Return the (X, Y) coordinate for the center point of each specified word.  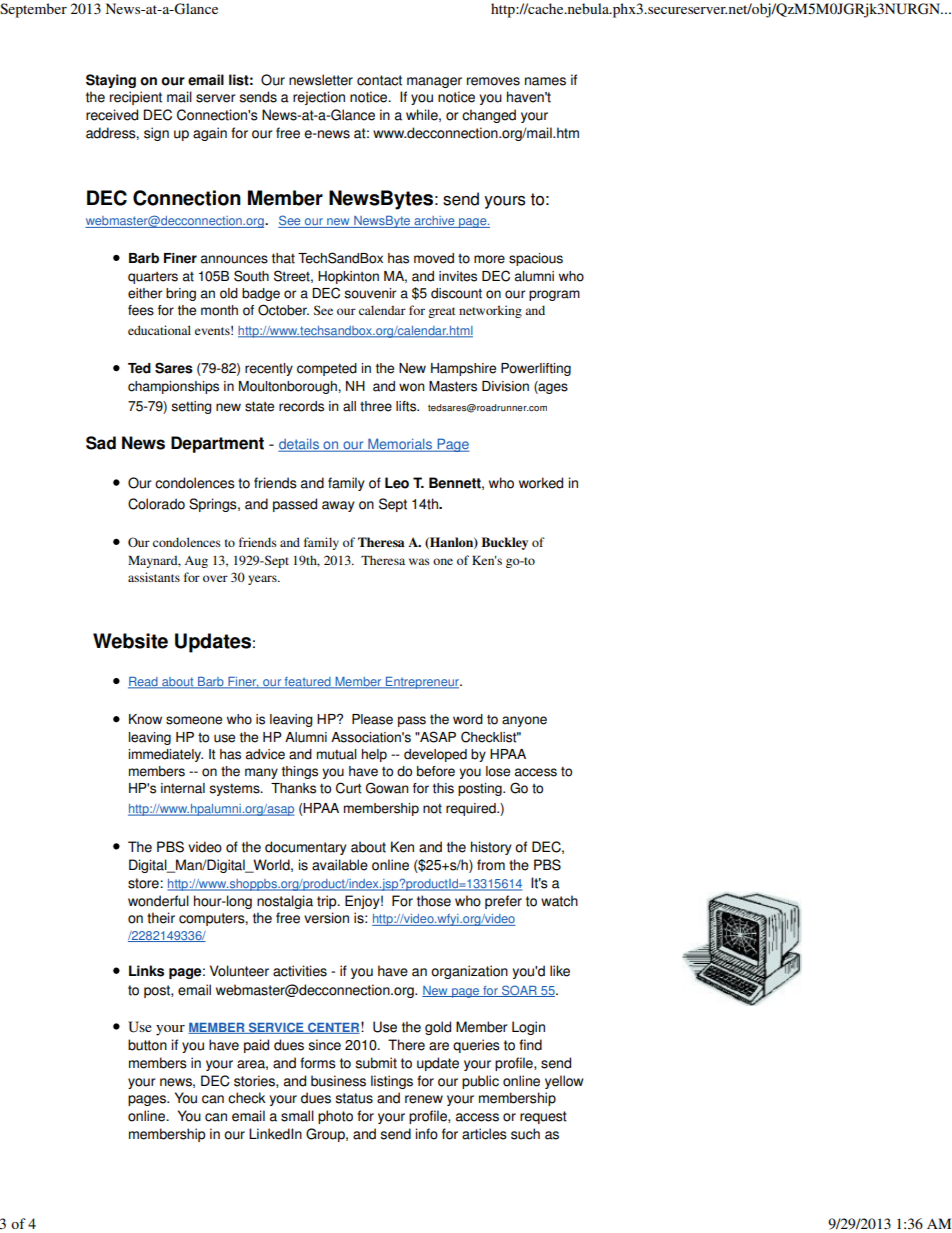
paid (256, 1046)
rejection (319, 98)
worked (541, 483)
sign (156, 134)
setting (192, 407)
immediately (165, 755)
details (299, 445)
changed (489, 116)
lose (498, 771)
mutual (337, 754)
